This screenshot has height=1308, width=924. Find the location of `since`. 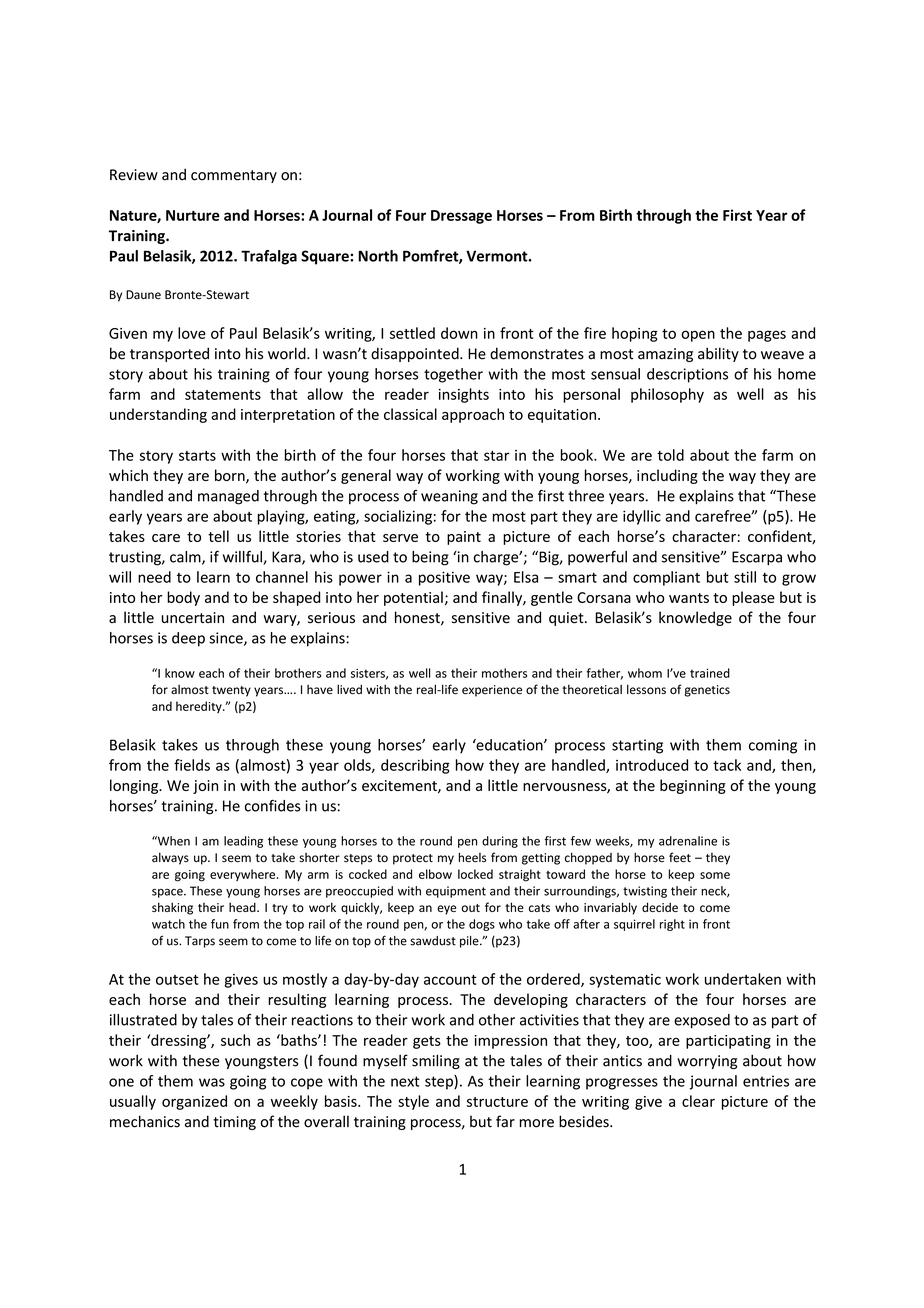

since is located at coordinates (227, 639).
